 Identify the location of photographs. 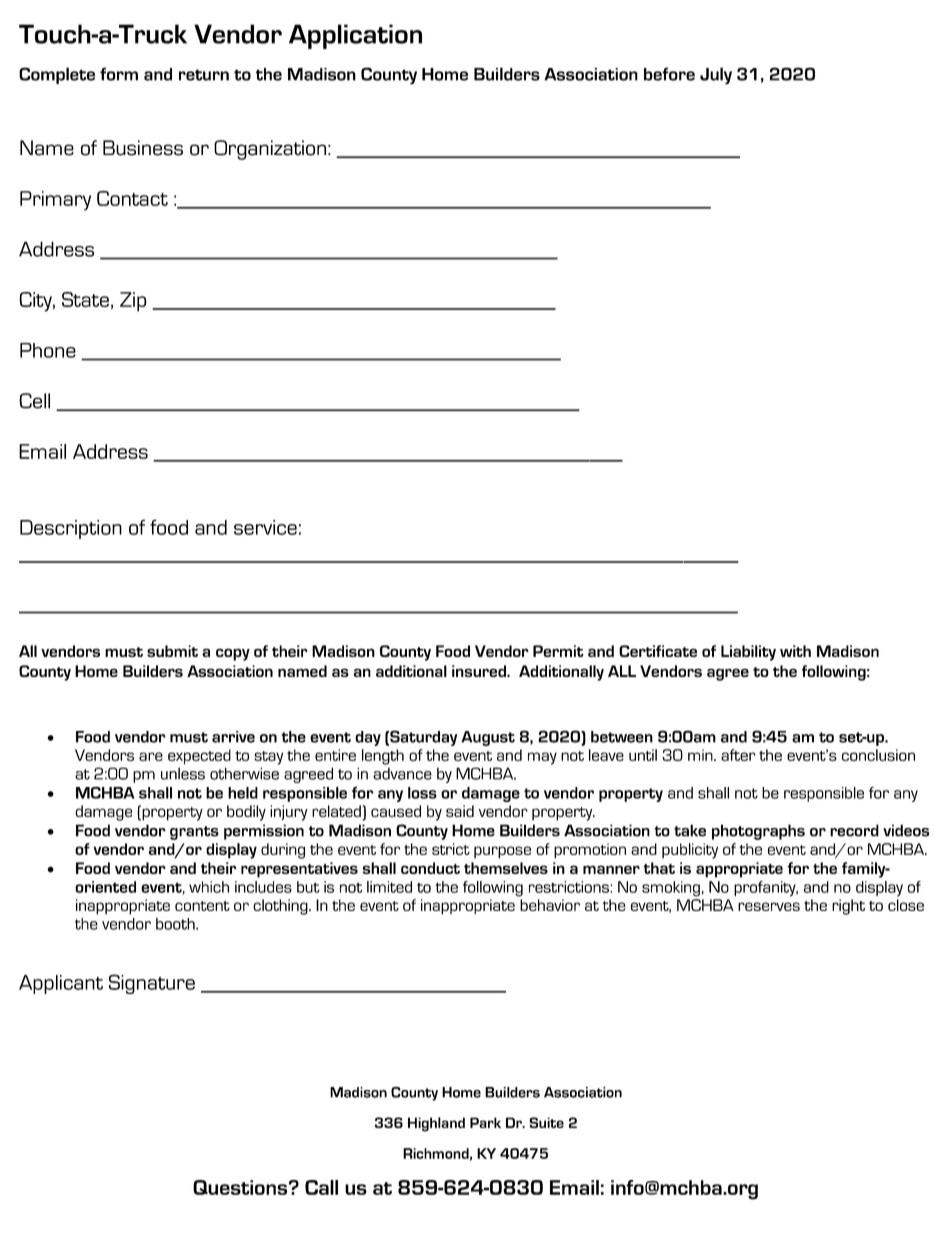
(758, 832).
